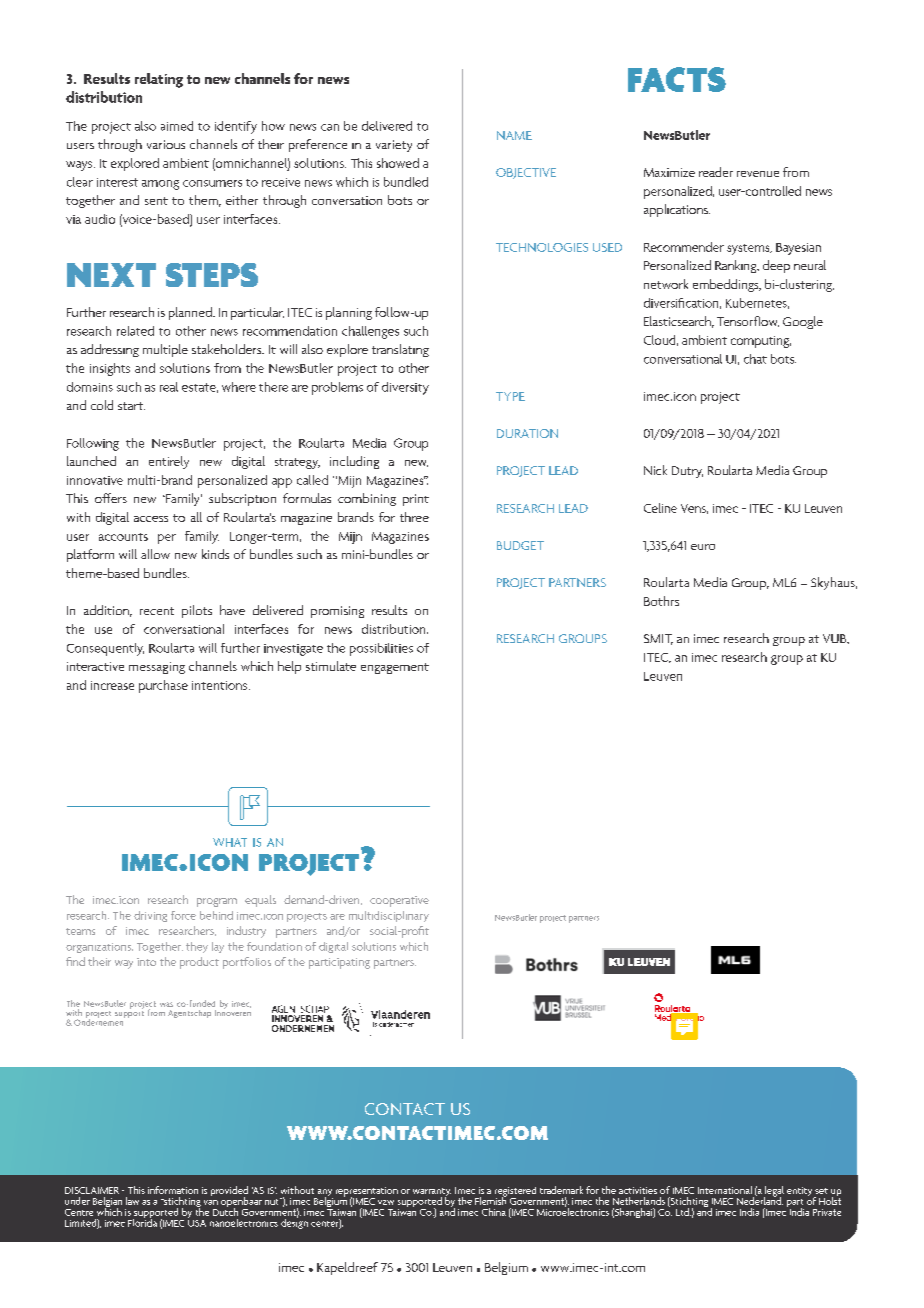 This image has width=924, height=1308. What do you see at coordinates (514, 135) in the image?
I see `NAME` at bounding box center [514, 135].
